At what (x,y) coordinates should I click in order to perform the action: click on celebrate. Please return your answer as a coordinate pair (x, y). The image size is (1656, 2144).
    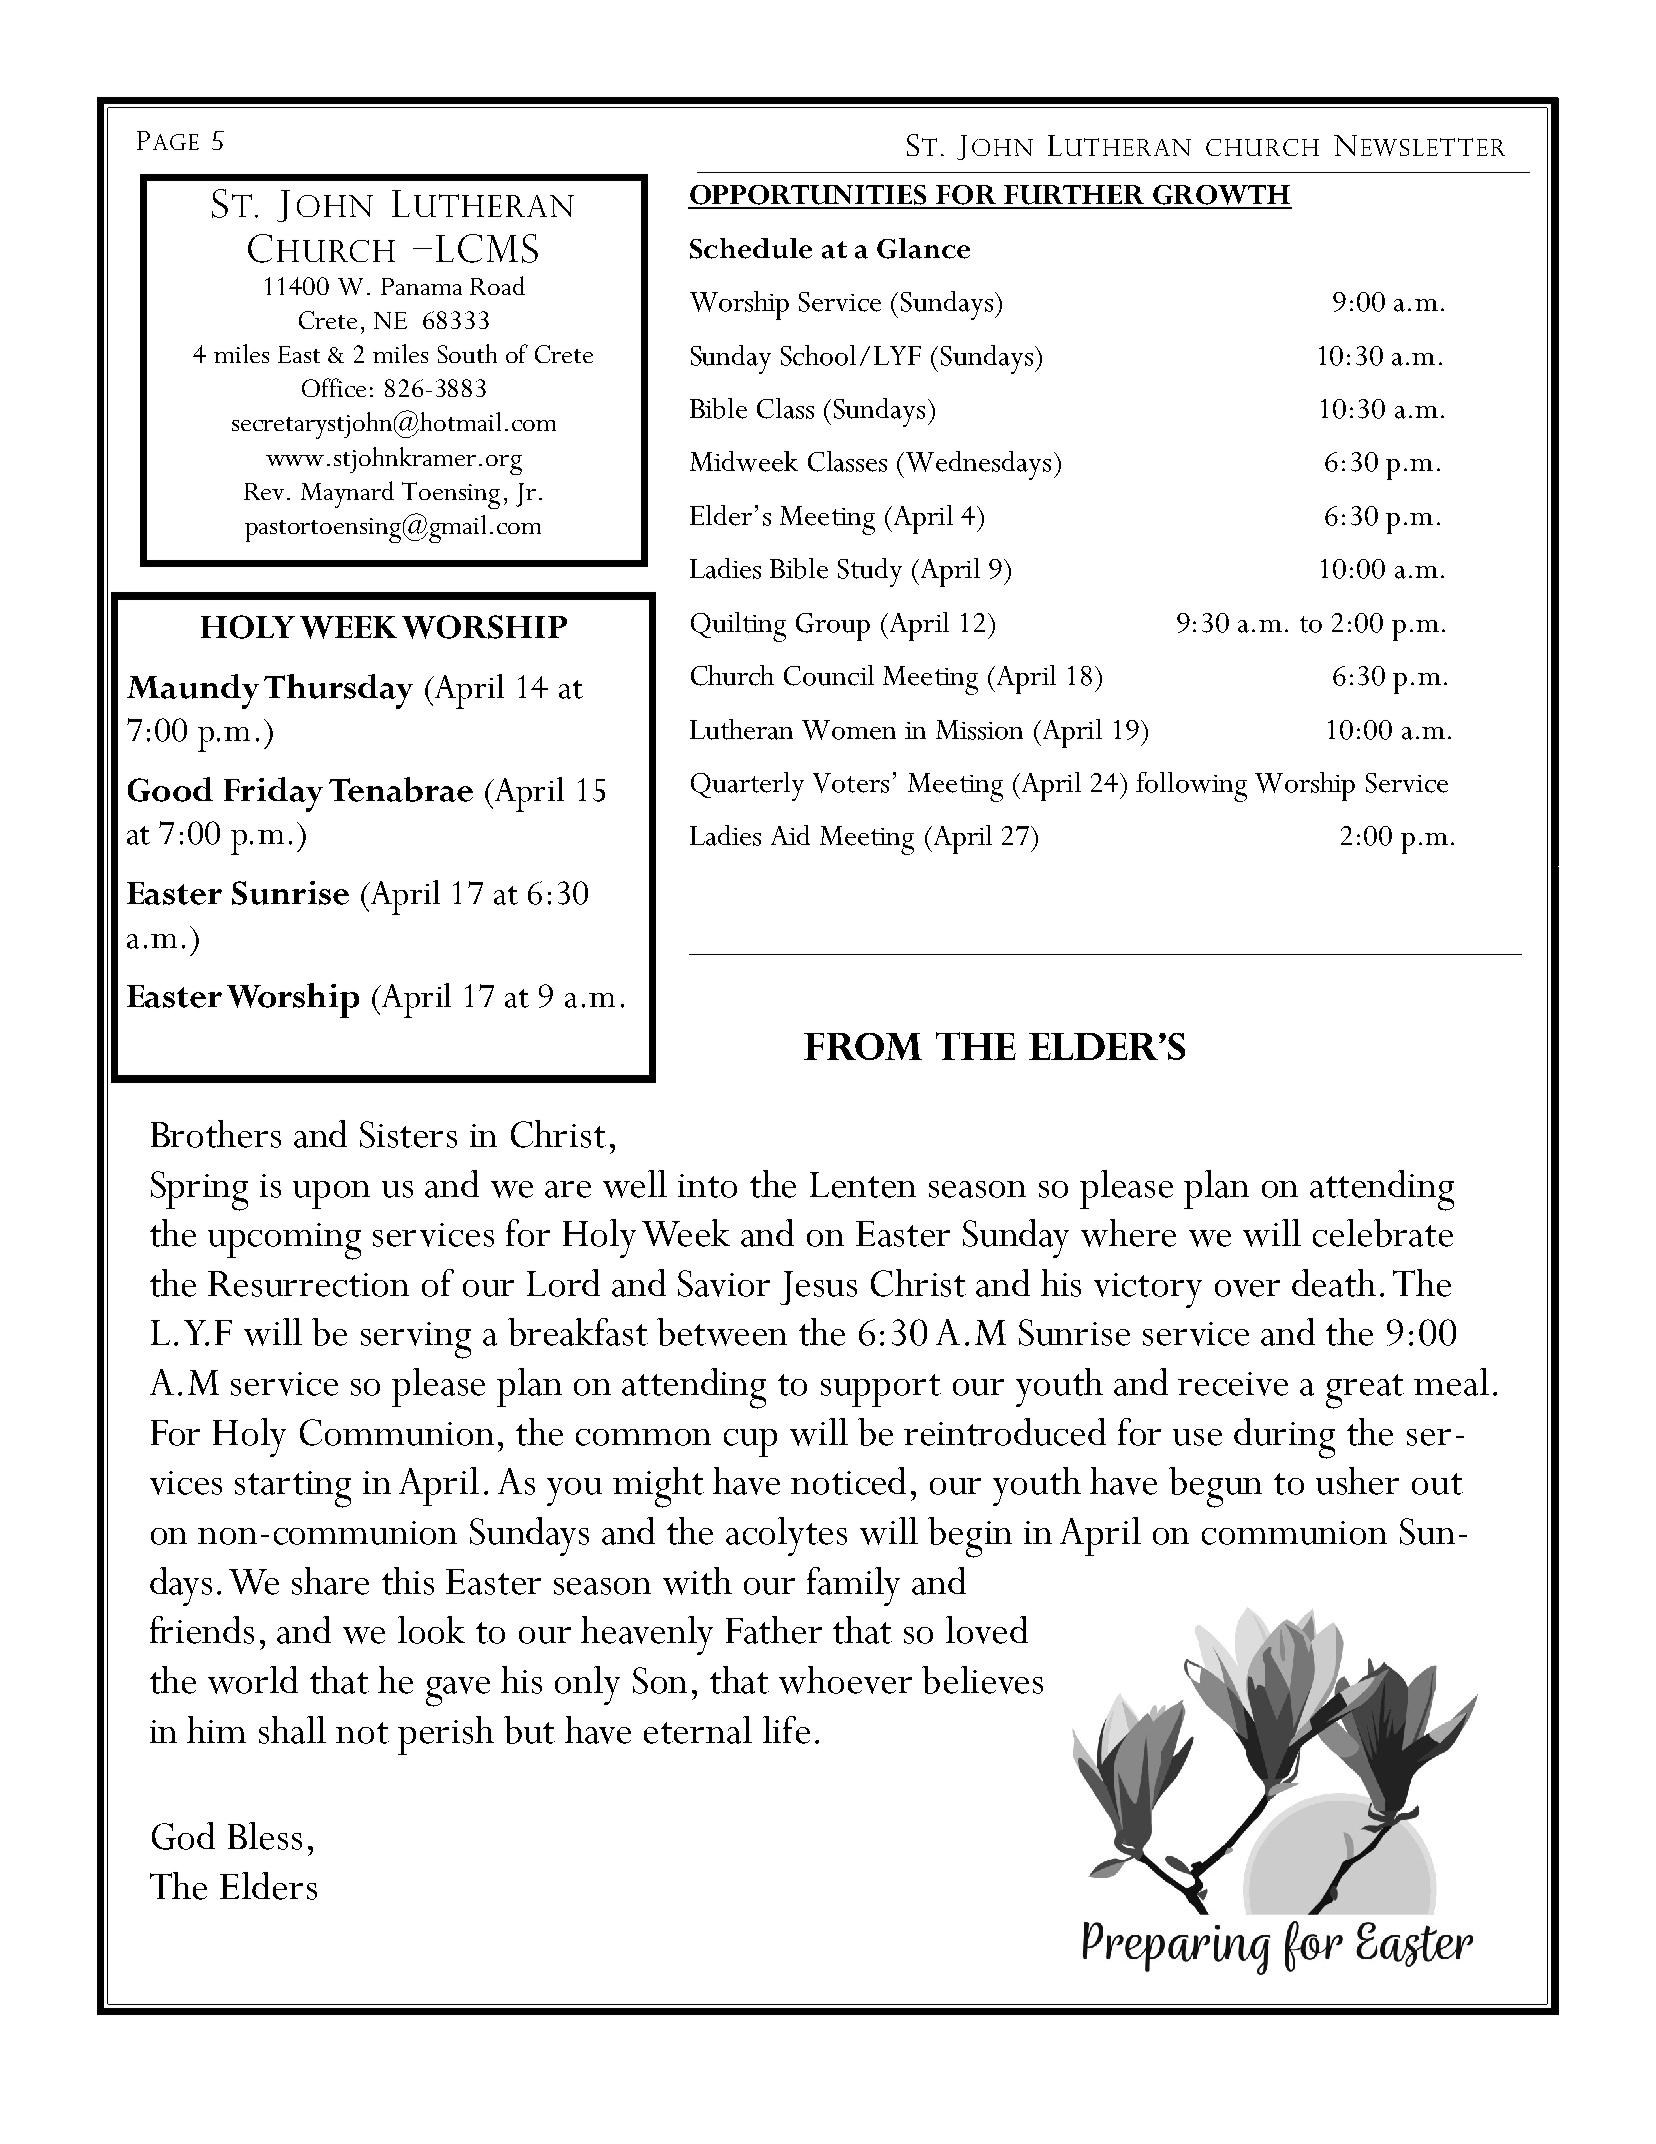
    Looking at the image, I should click on (1383, 1233).
